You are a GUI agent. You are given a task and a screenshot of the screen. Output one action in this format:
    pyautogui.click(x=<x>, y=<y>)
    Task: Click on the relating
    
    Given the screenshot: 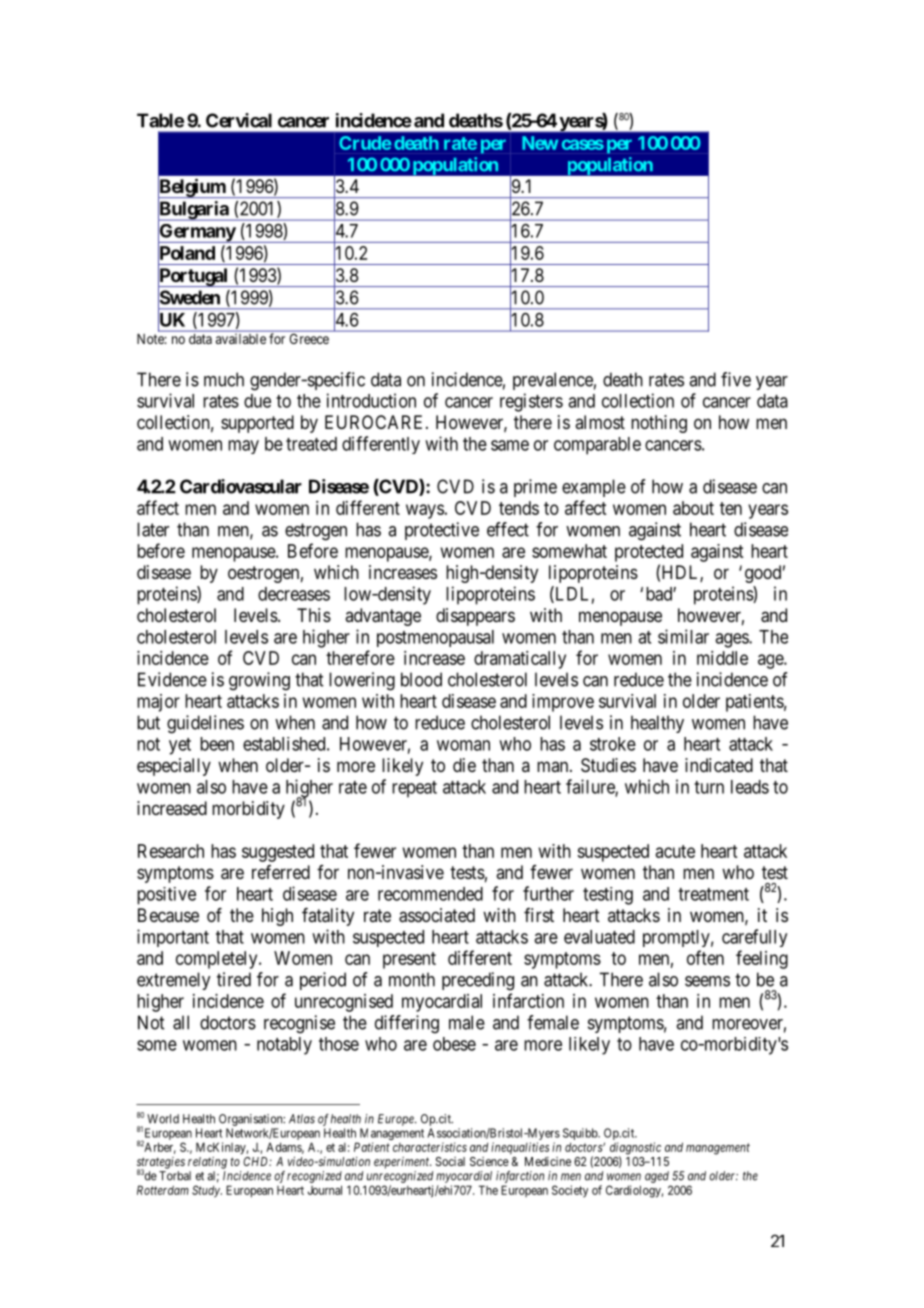 What is the action you would take?
    pyautogui.click(x=207, y=1163)
